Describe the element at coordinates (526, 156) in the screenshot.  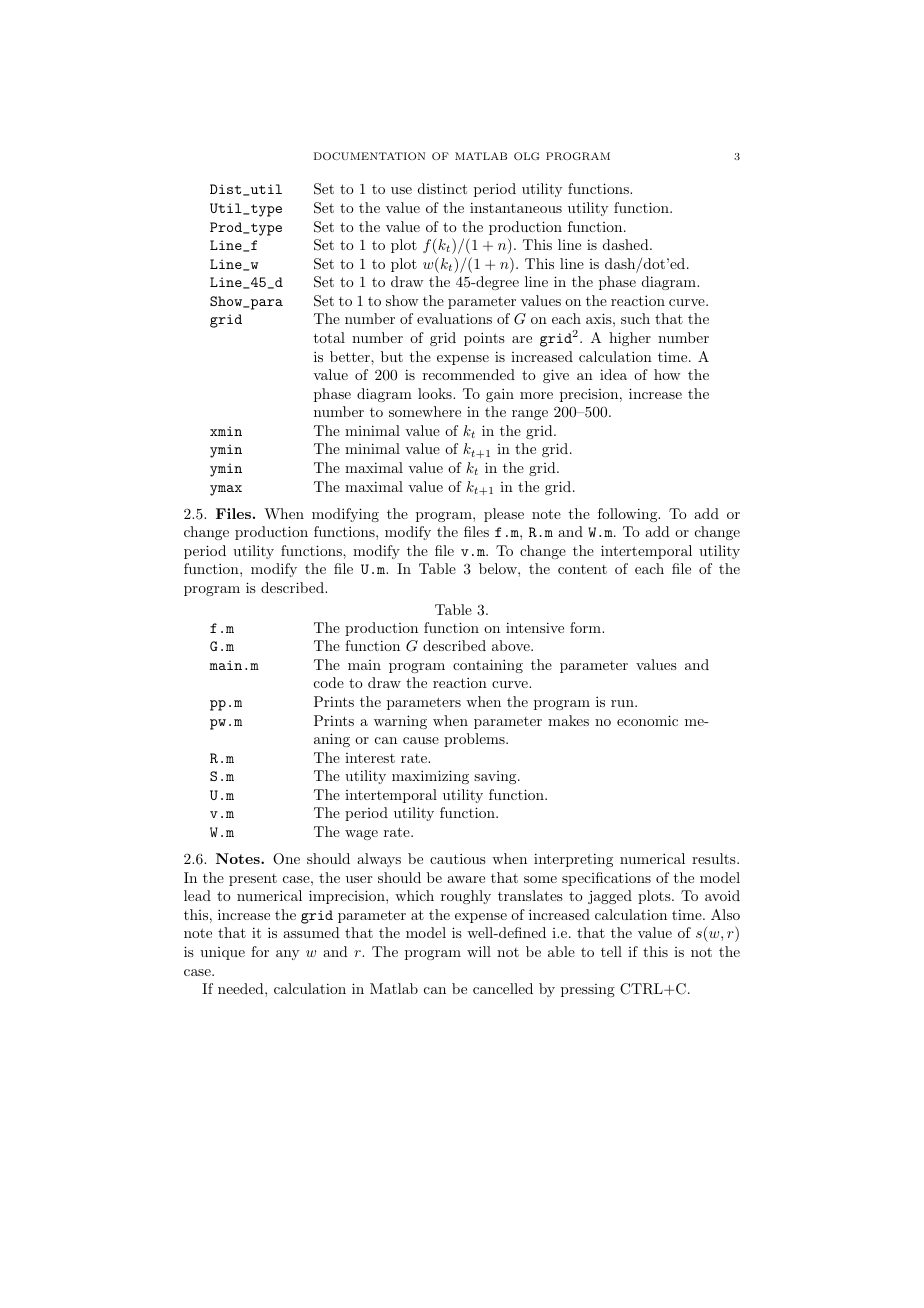
I see `OLG` at that location.
